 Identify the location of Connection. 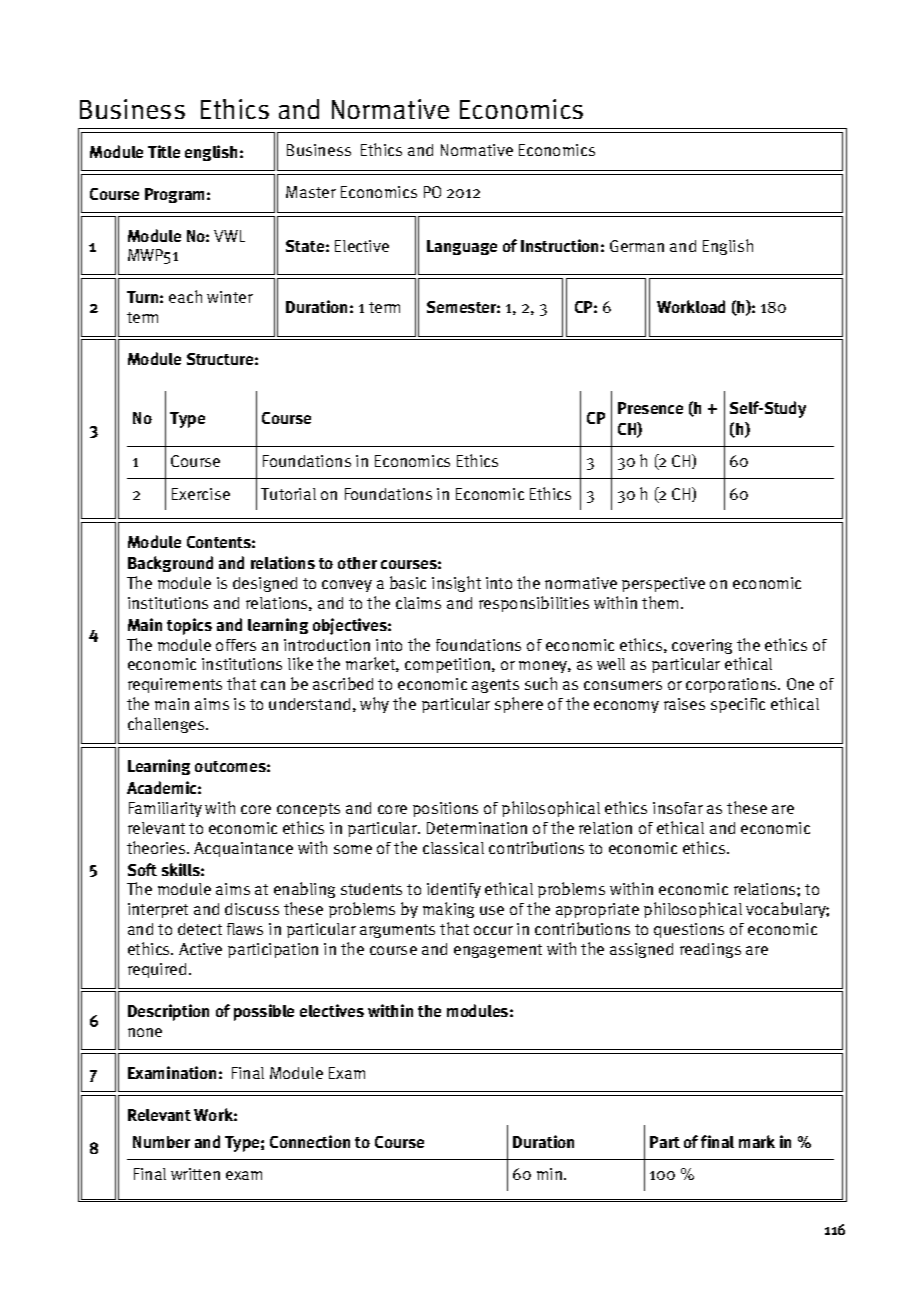
(310, 1141).
